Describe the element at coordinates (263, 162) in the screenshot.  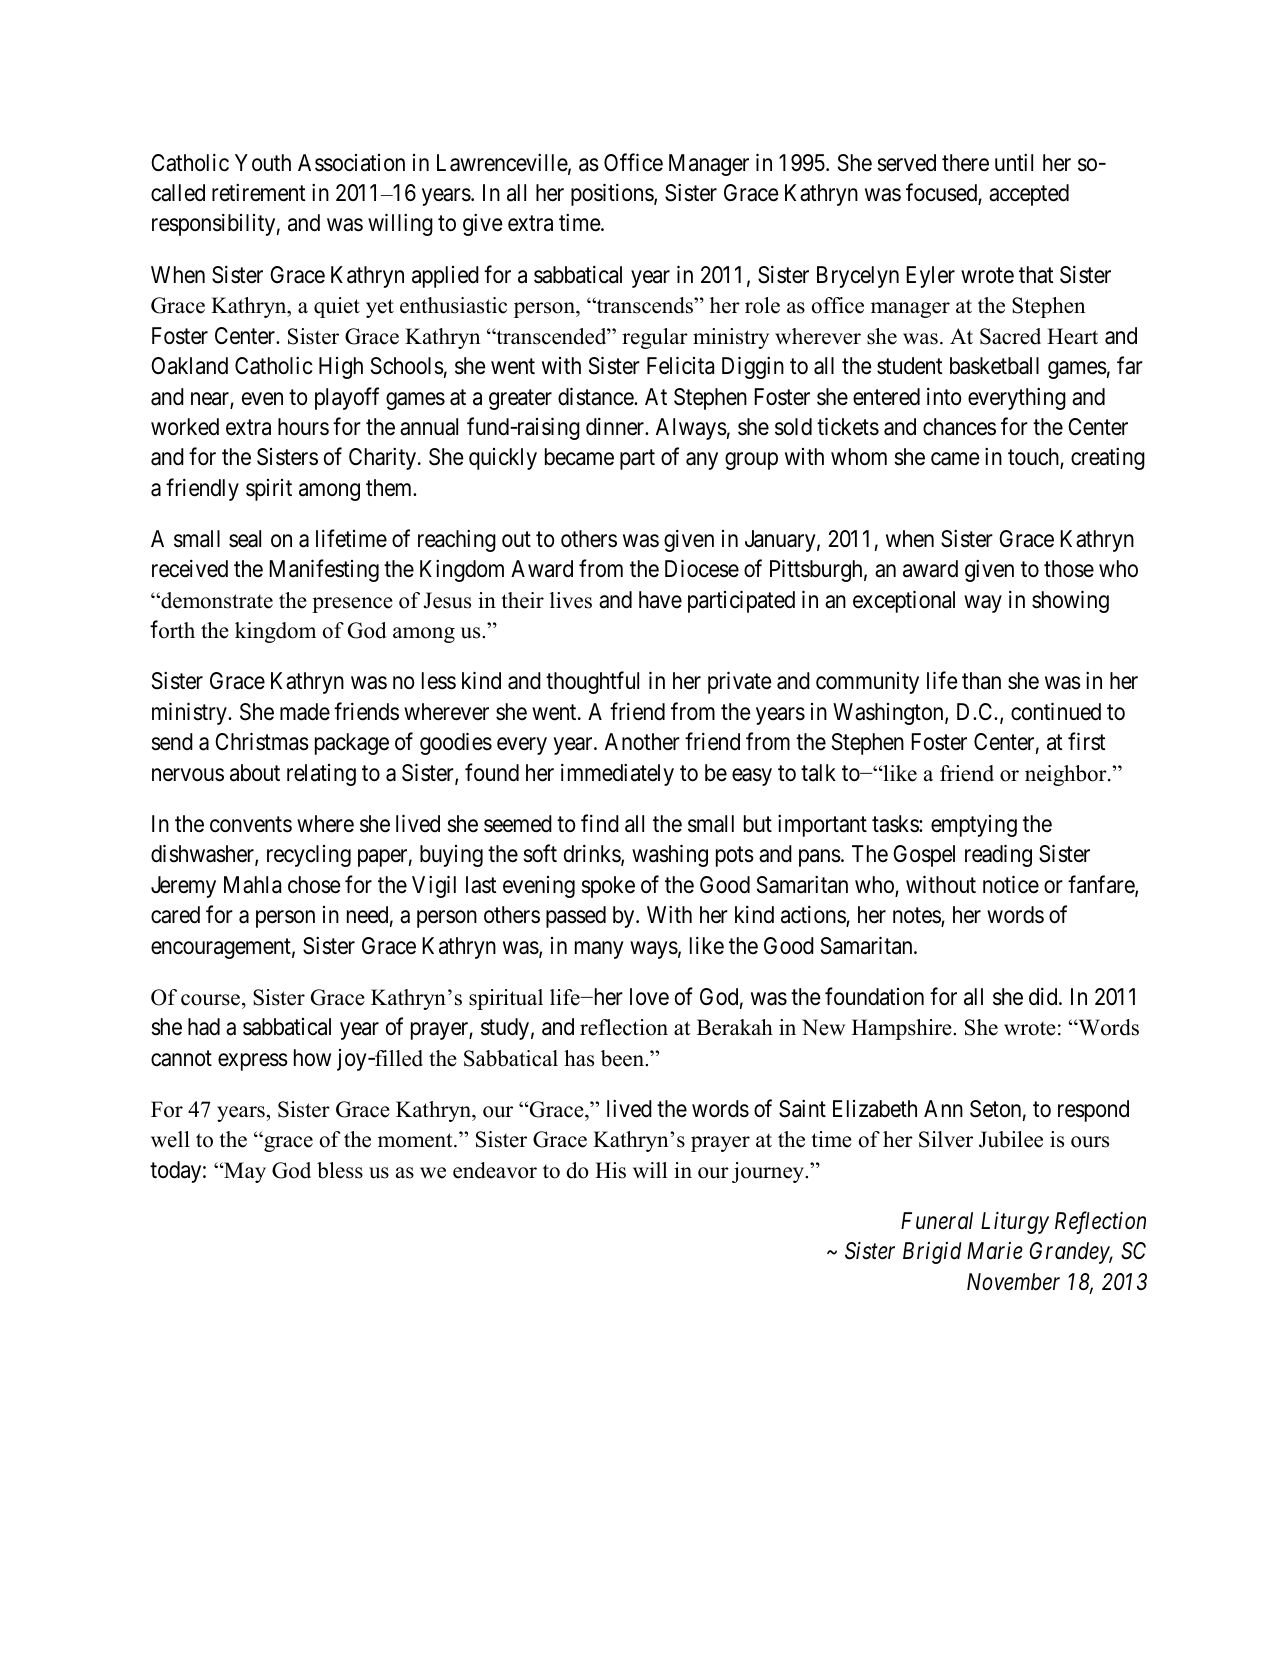
I see `Youth` at that location.
